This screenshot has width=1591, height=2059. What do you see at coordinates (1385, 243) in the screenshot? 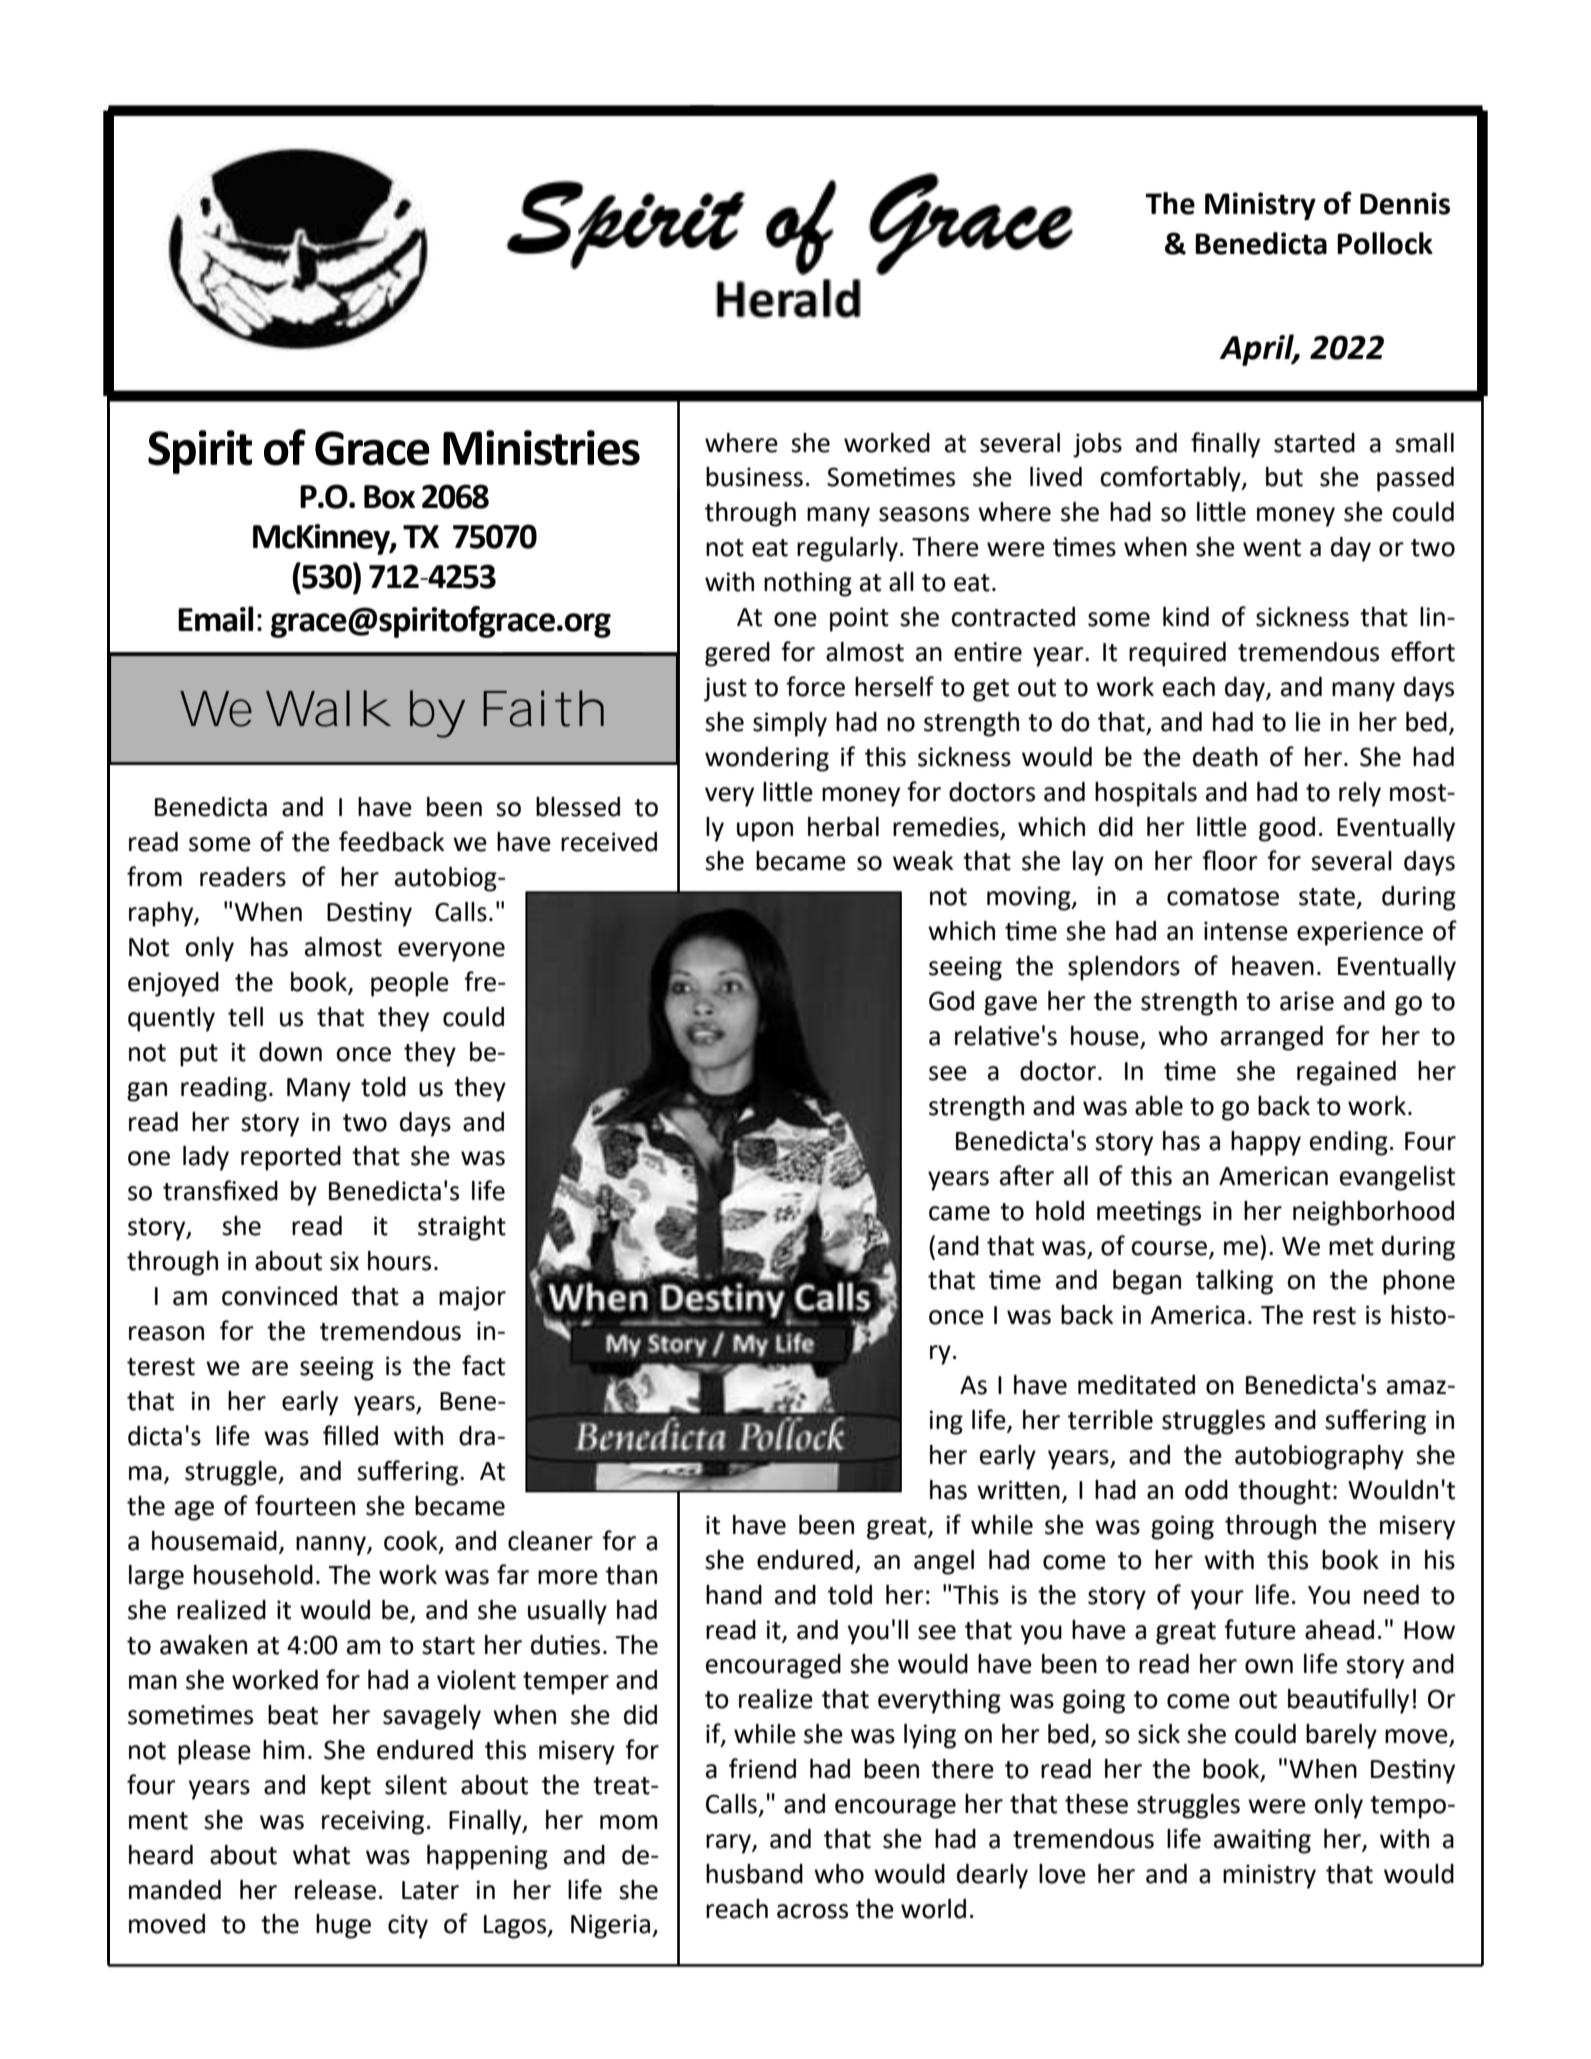
I see `Pollock` at bounding box center [1385, 243].
